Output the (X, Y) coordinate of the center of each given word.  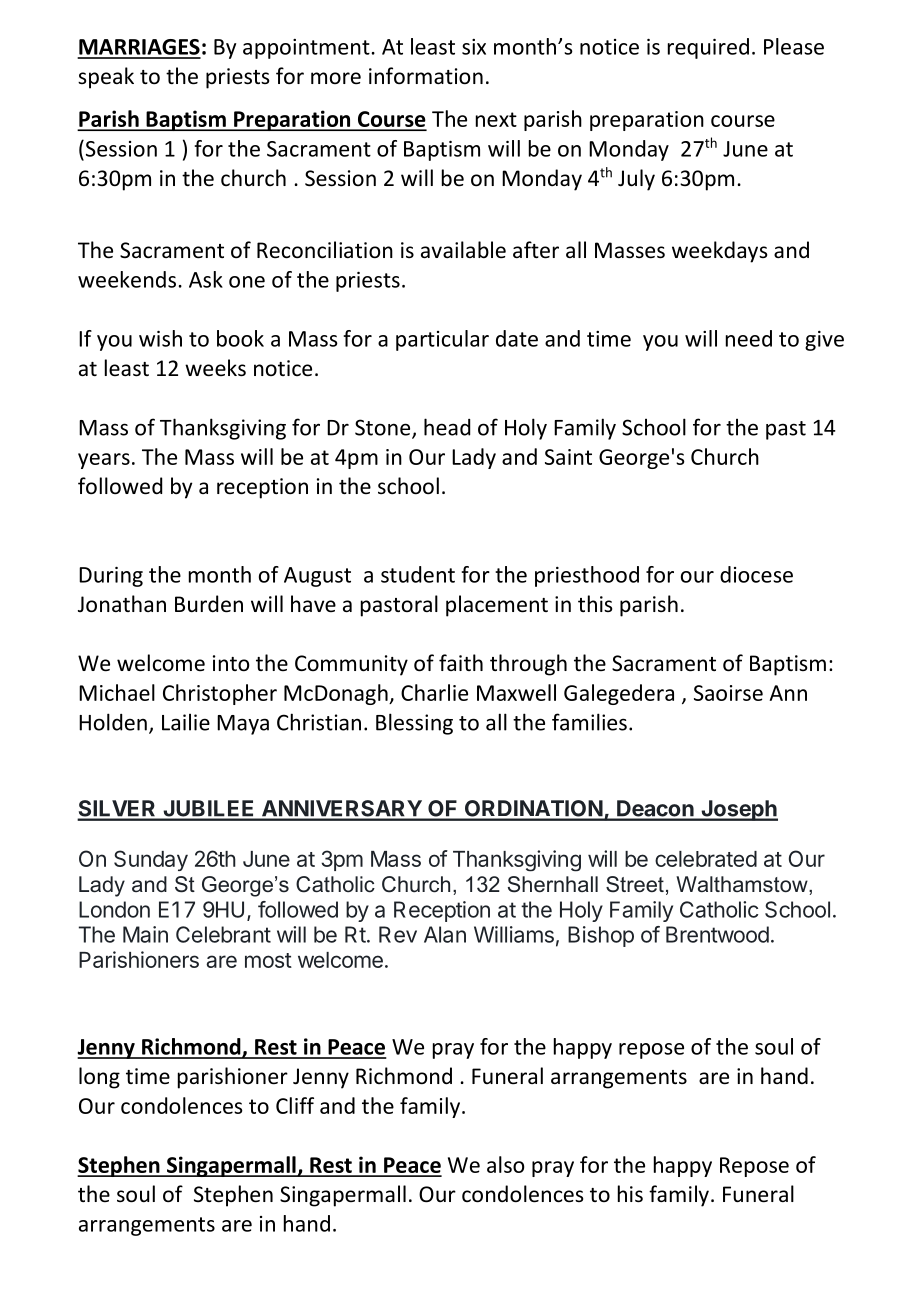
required (708, 48)
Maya (243, 725)
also (505, 1164)
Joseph (738, 810)
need (749, 338)
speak (106, 78)
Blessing (414, 724)
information (426, 76)
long (99, 1078)
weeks (215, 368)
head (447, 427)
